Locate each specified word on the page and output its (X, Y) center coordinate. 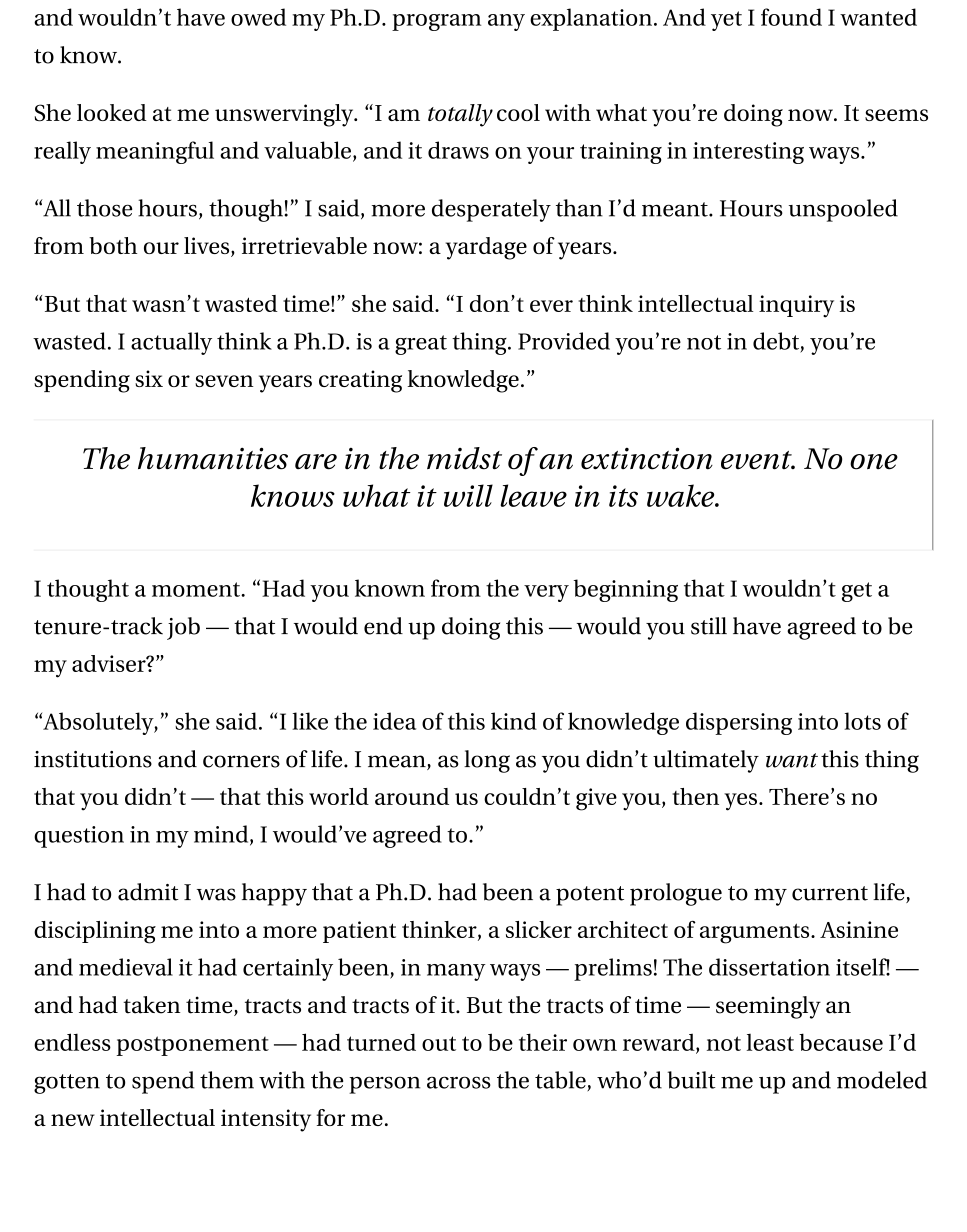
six (149, 378)
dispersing (739, 723)
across (459, 1082)
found (791, 17)
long (487, 761)
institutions (93, 759)
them (227, 1080)
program (436, 22)
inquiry (796, 306)
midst (464, 458)
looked (112, 112)
